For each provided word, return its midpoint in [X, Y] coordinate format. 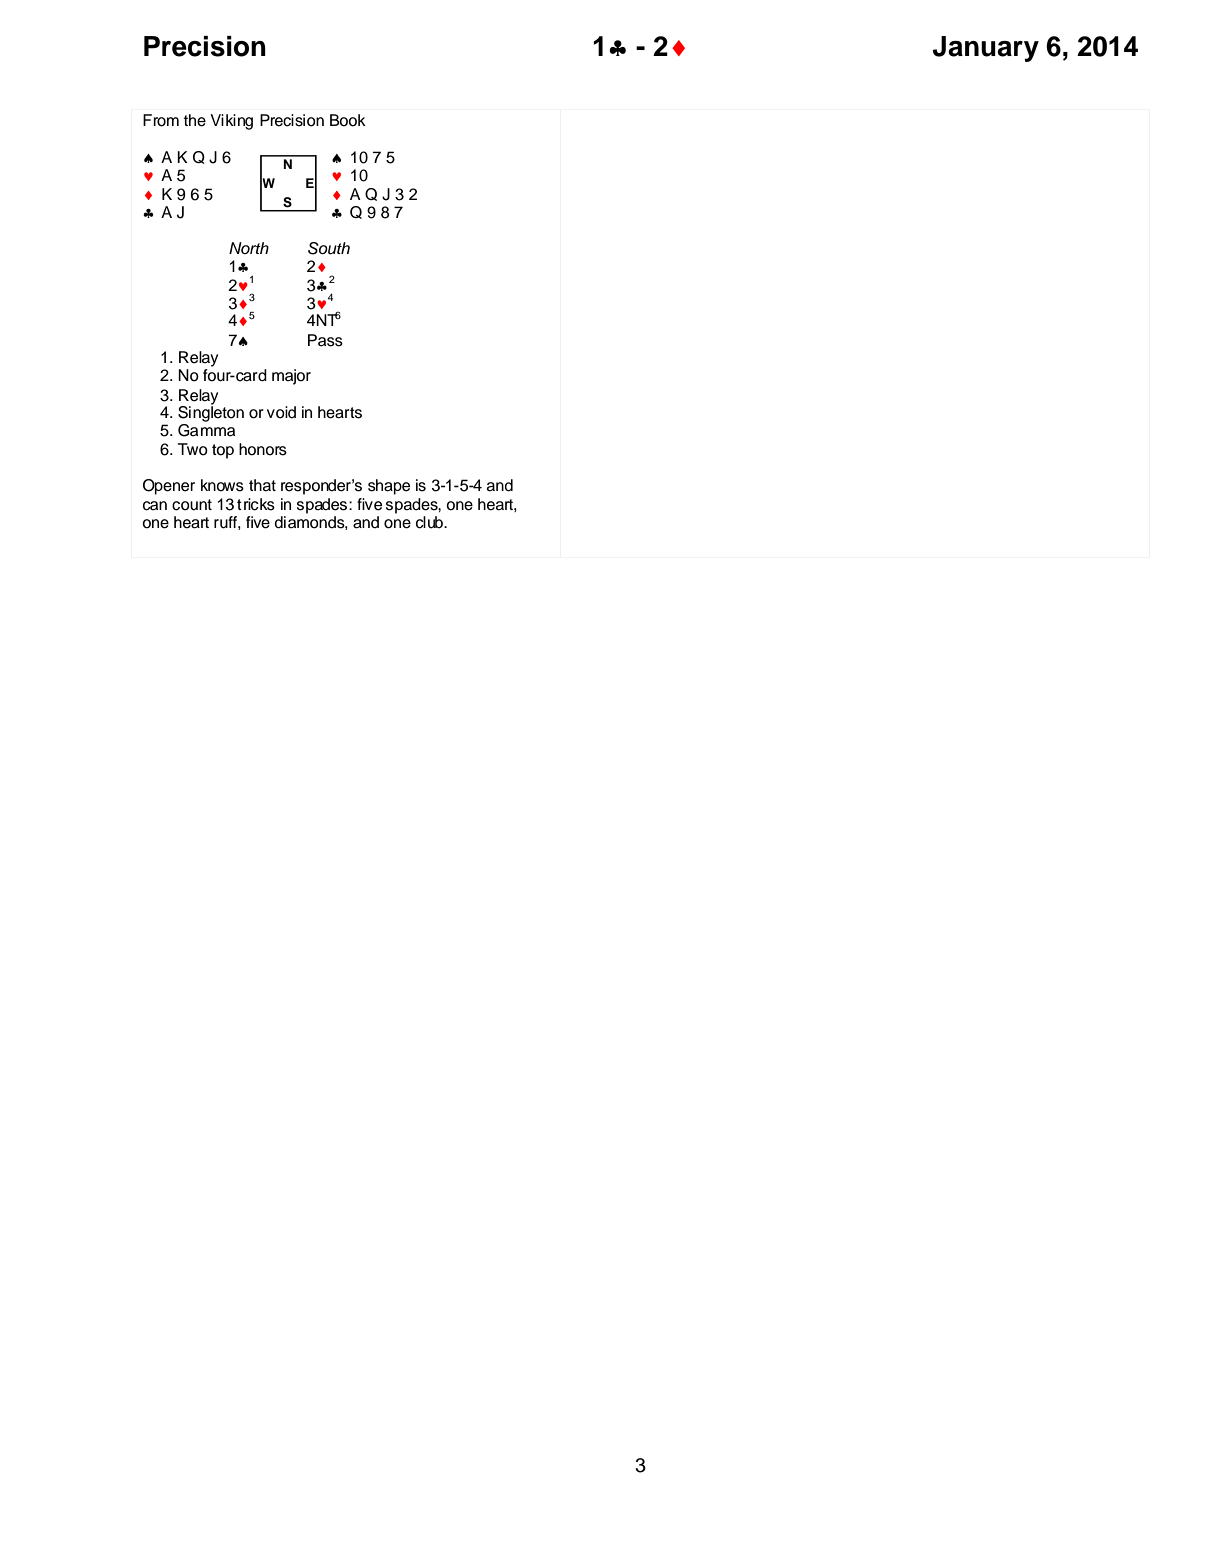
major [291, 377]
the [195, 120]
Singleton [211, 413]
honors [263, 449]
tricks [256, 504]
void [281, 412]
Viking [231, 122]
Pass [325, 340]
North [249, 248]
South [329, 248]
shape [389, 487]
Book [348, 120]
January [986, 49]
